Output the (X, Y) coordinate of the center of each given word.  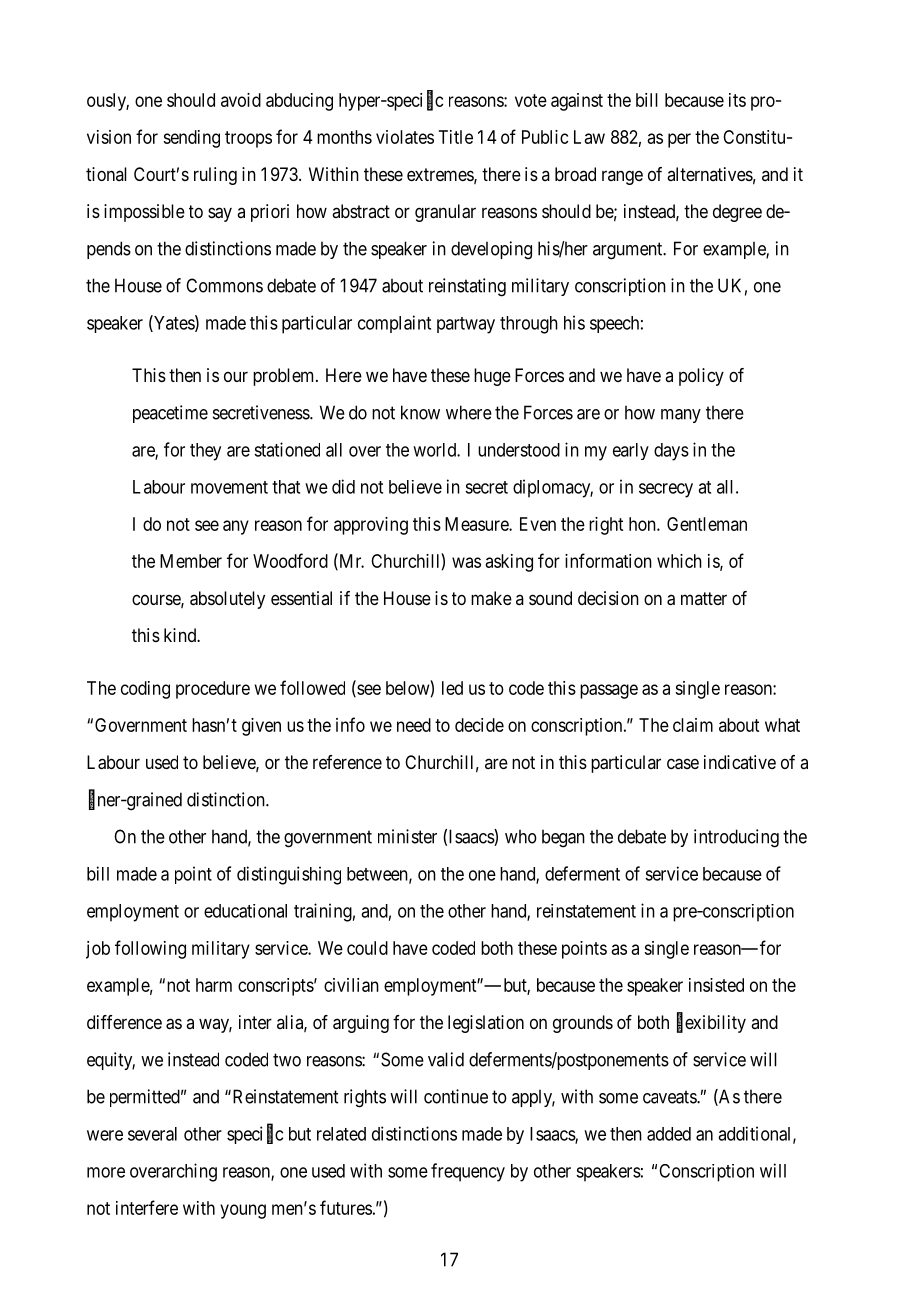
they (205, 452)
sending (191, 139)
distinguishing (289, 875)
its (737, 100)
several (152, 1134)
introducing (736, 838)
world (435, 450)
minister (407, 836)
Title (456, 137)
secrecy (666, 490)
